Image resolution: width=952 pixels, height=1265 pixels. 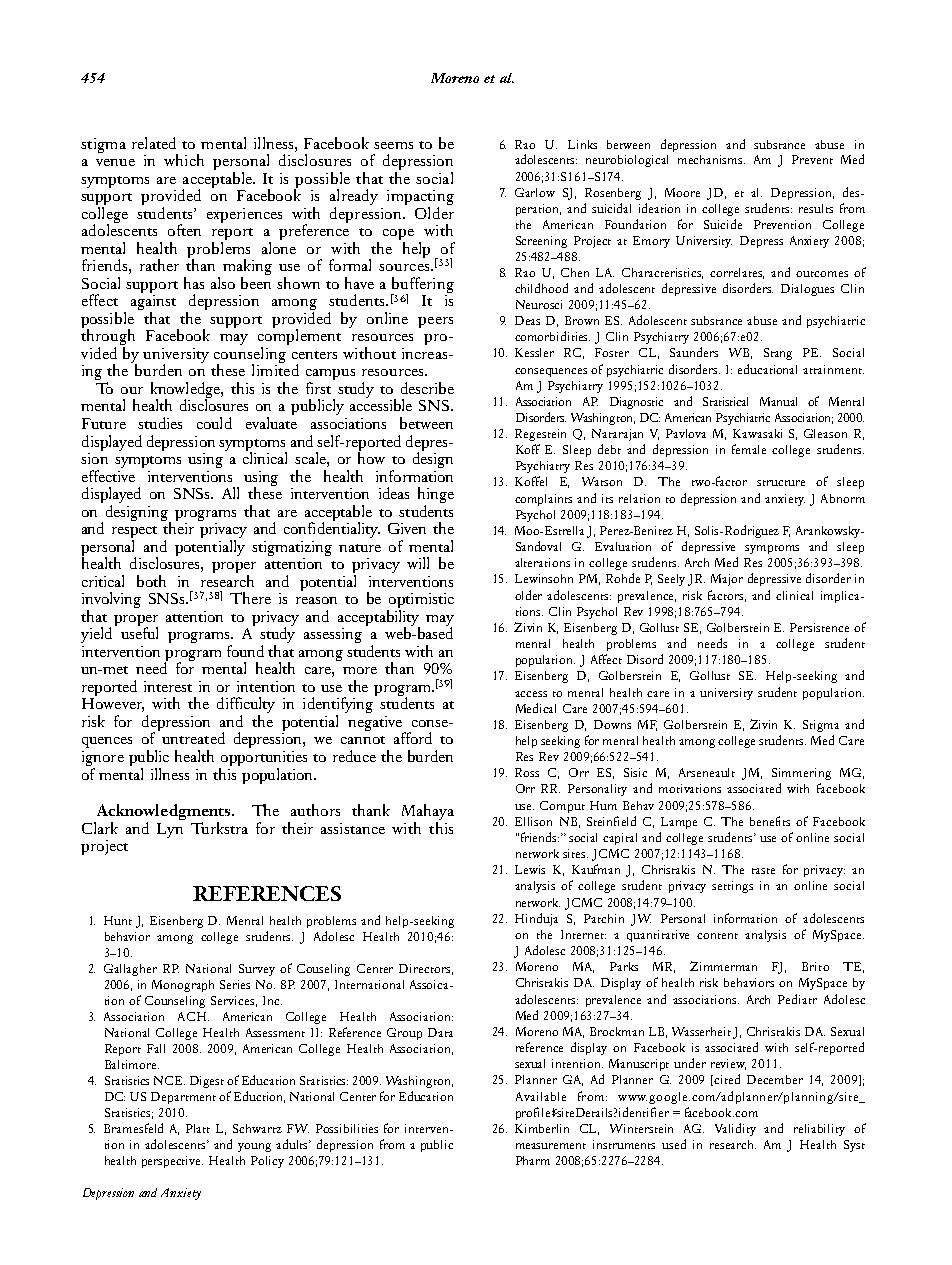 What do you see at coordinates (533, 1160) in the image?
I see `Pharm` at bounding box center [533, 1160].
